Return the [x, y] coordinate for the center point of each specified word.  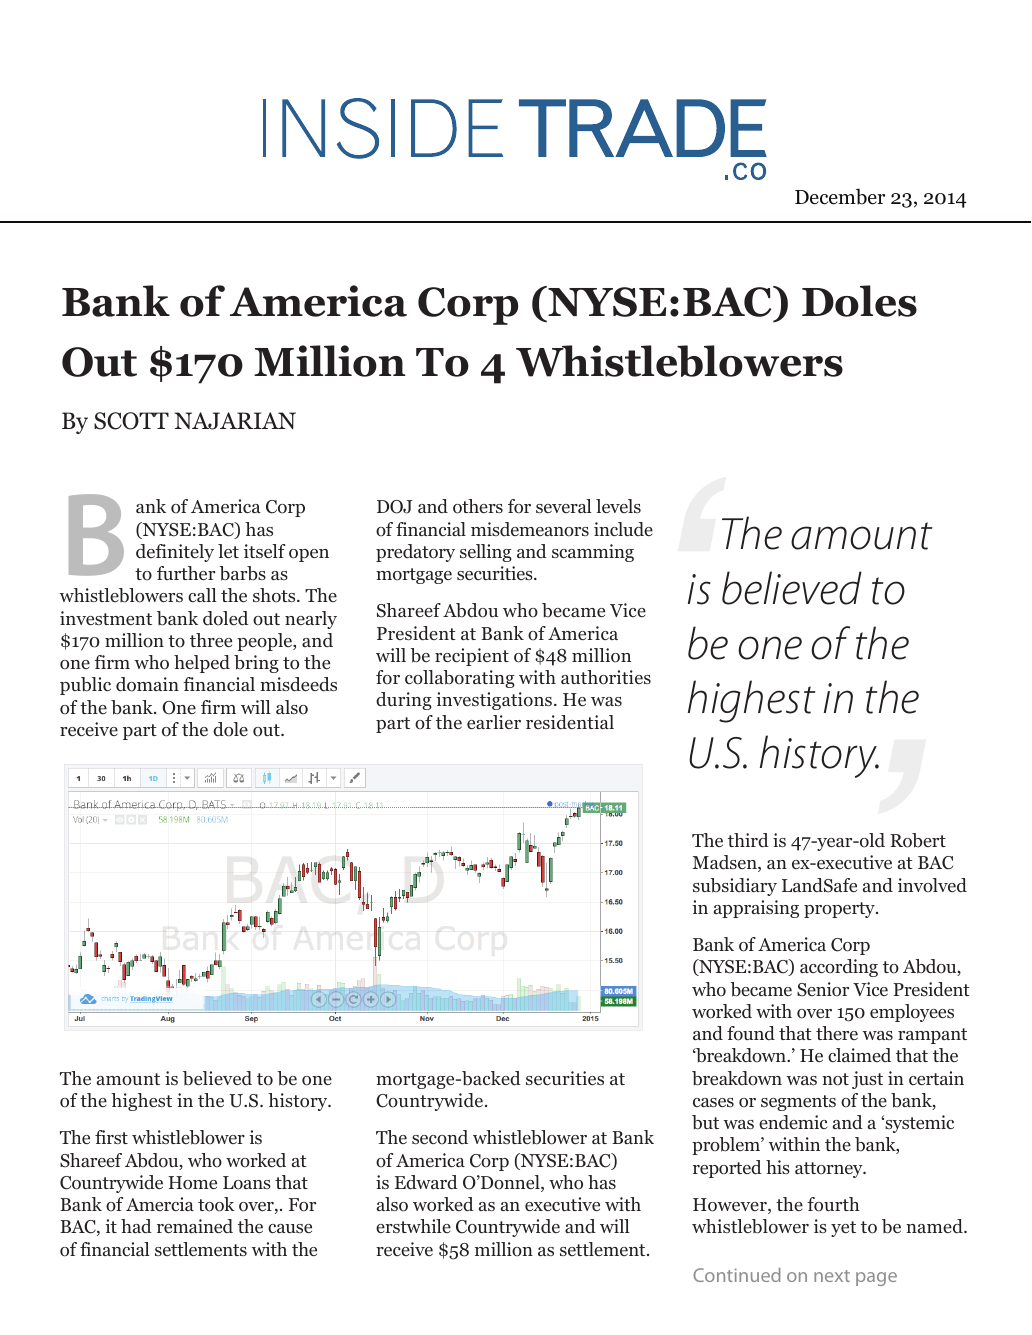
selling [486, 553]
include [623, 529]
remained [195, 1226]
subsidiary [735, 887]
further [186, 573]
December [840, 196]
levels [618, 506]
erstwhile [413, 1226]
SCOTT [131, 421]
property [840, 910]
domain [147, 684]
